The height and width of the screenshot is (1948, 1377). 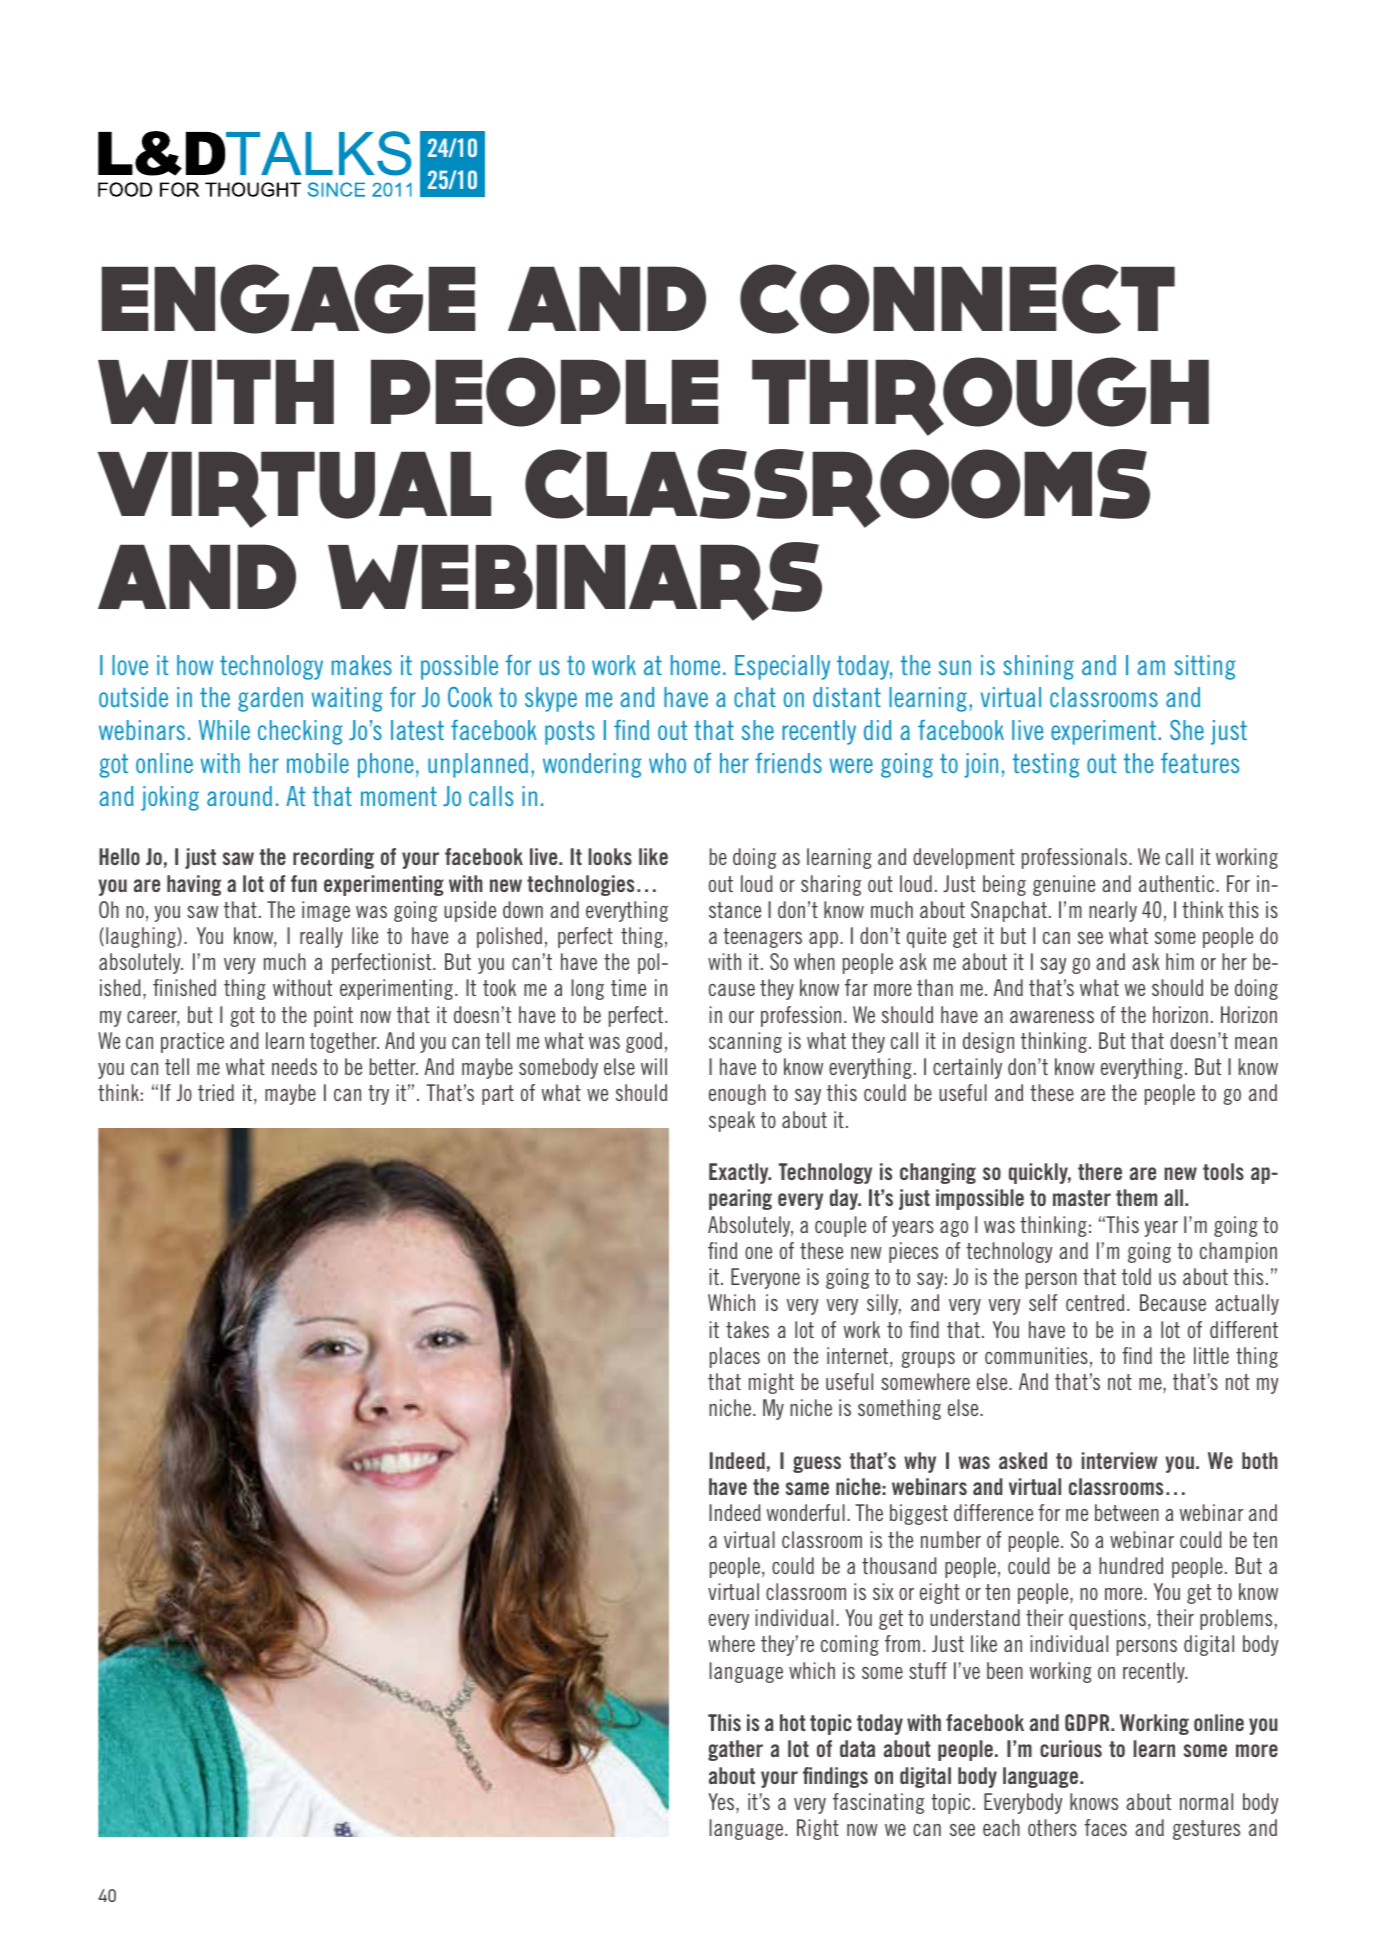 I want to click on THROUGH, so click(x=980, y=396).
